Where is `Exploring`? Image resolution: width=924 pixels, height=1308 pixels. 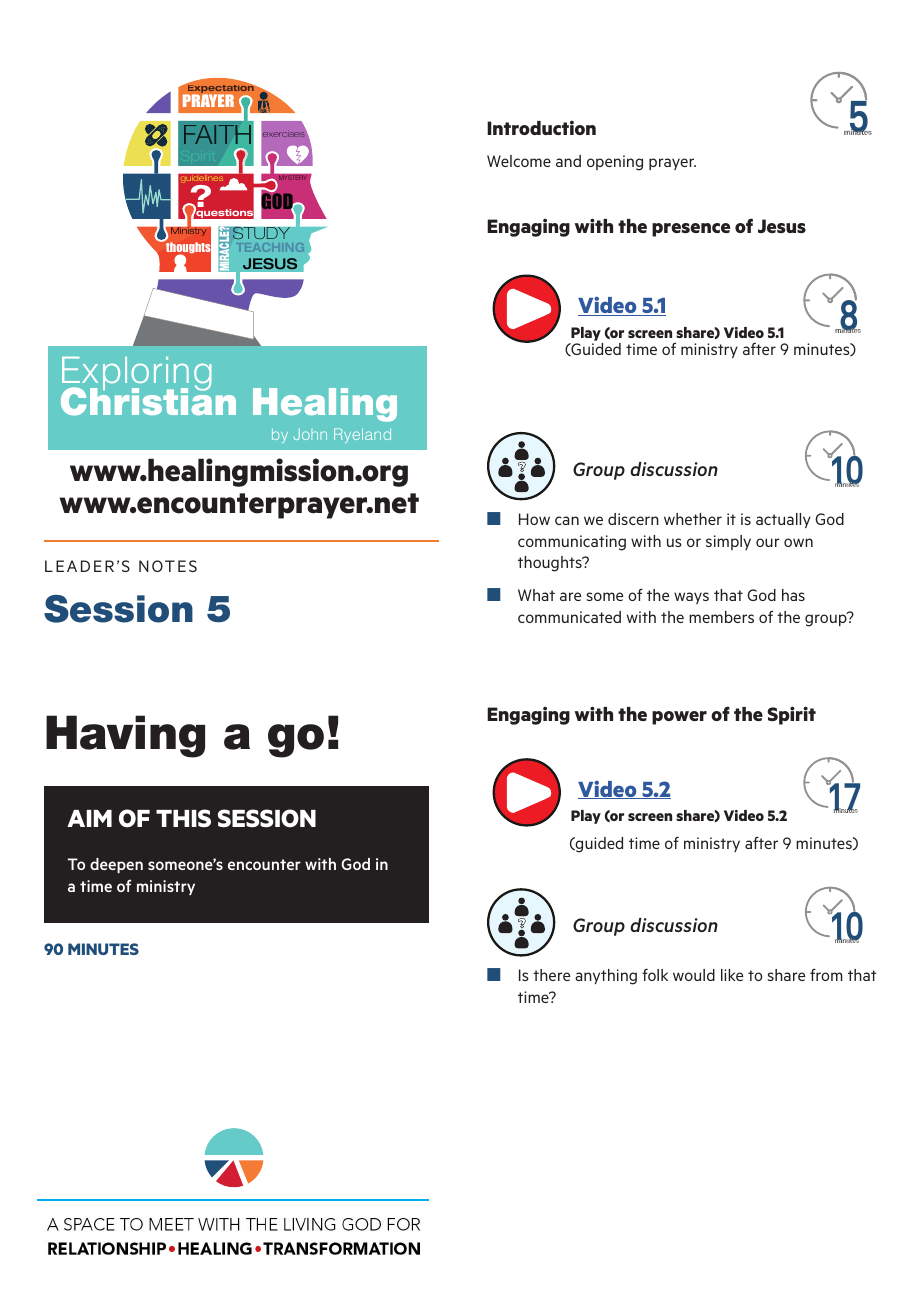 Exploring is located at coordinates (136, 375).
